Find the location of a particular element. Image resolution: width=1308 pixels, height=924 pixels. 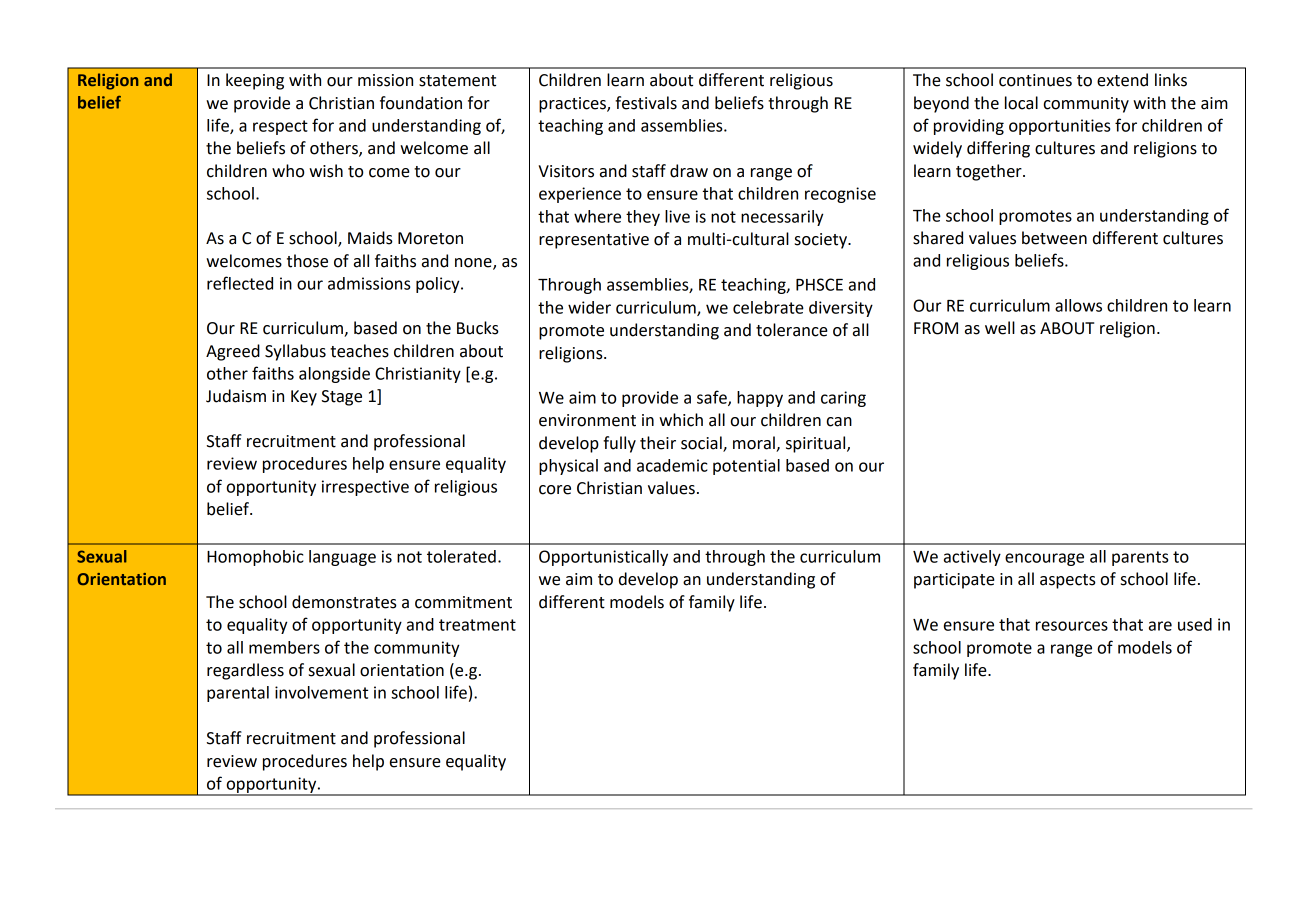

between is located at coordinates (1054, 238).
